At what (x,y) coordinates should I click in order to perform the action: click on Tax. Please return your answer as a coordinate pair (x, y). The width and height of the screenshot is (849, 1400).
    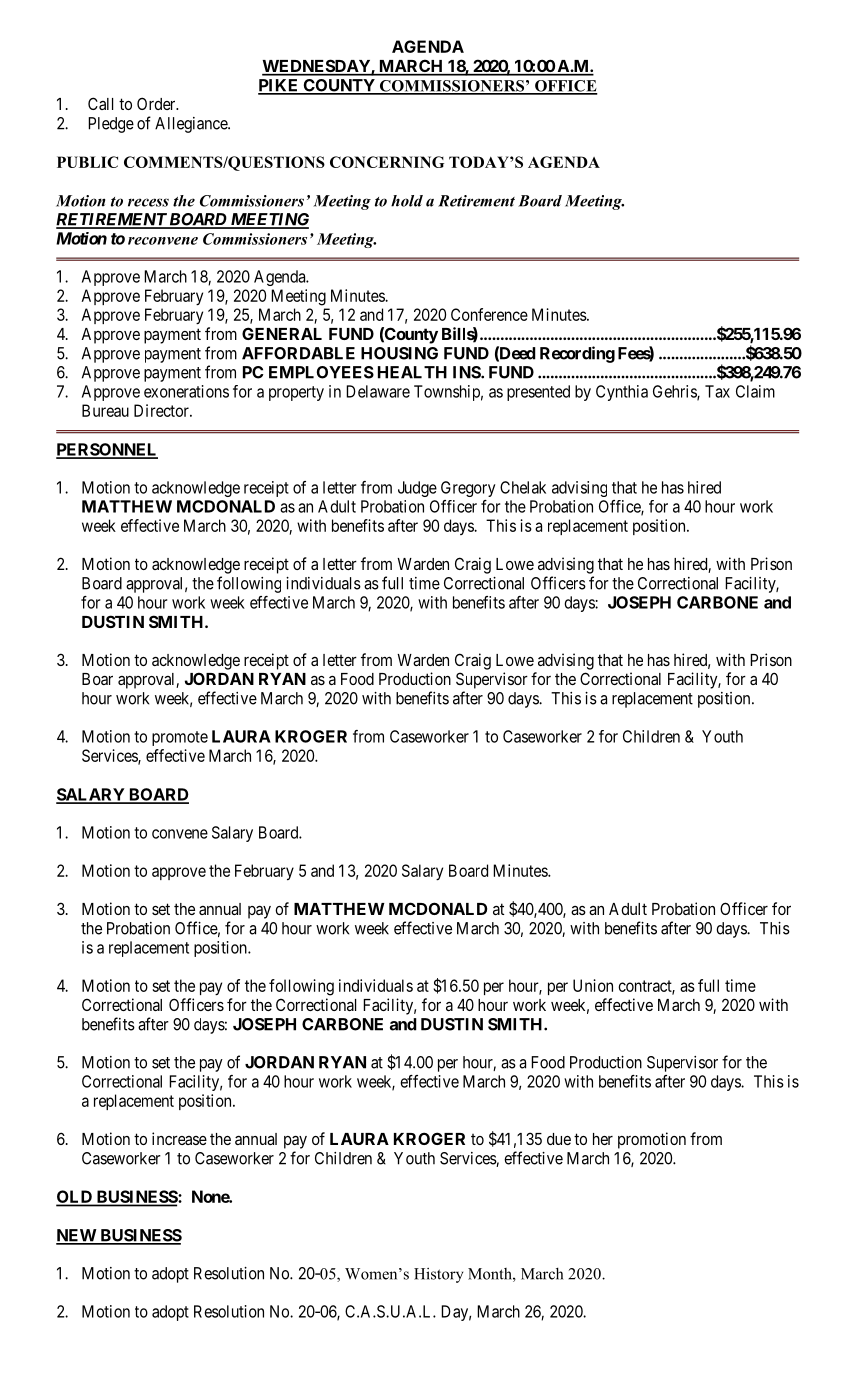
    Looking at the image, I should click on (717, 391).
